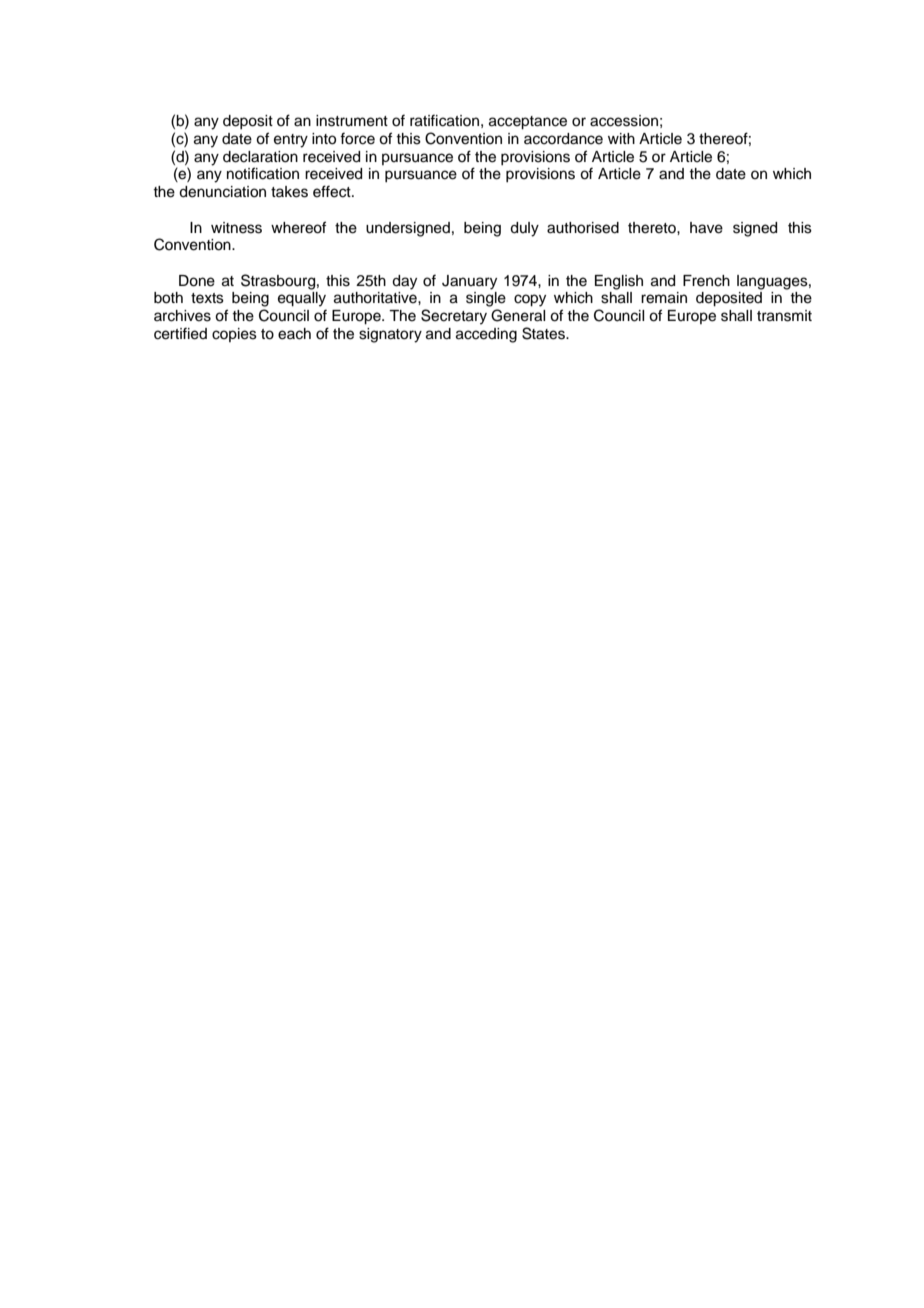  Describe the element at coordinates (524, 229) in the screenshot. I see `duly` at that location.
